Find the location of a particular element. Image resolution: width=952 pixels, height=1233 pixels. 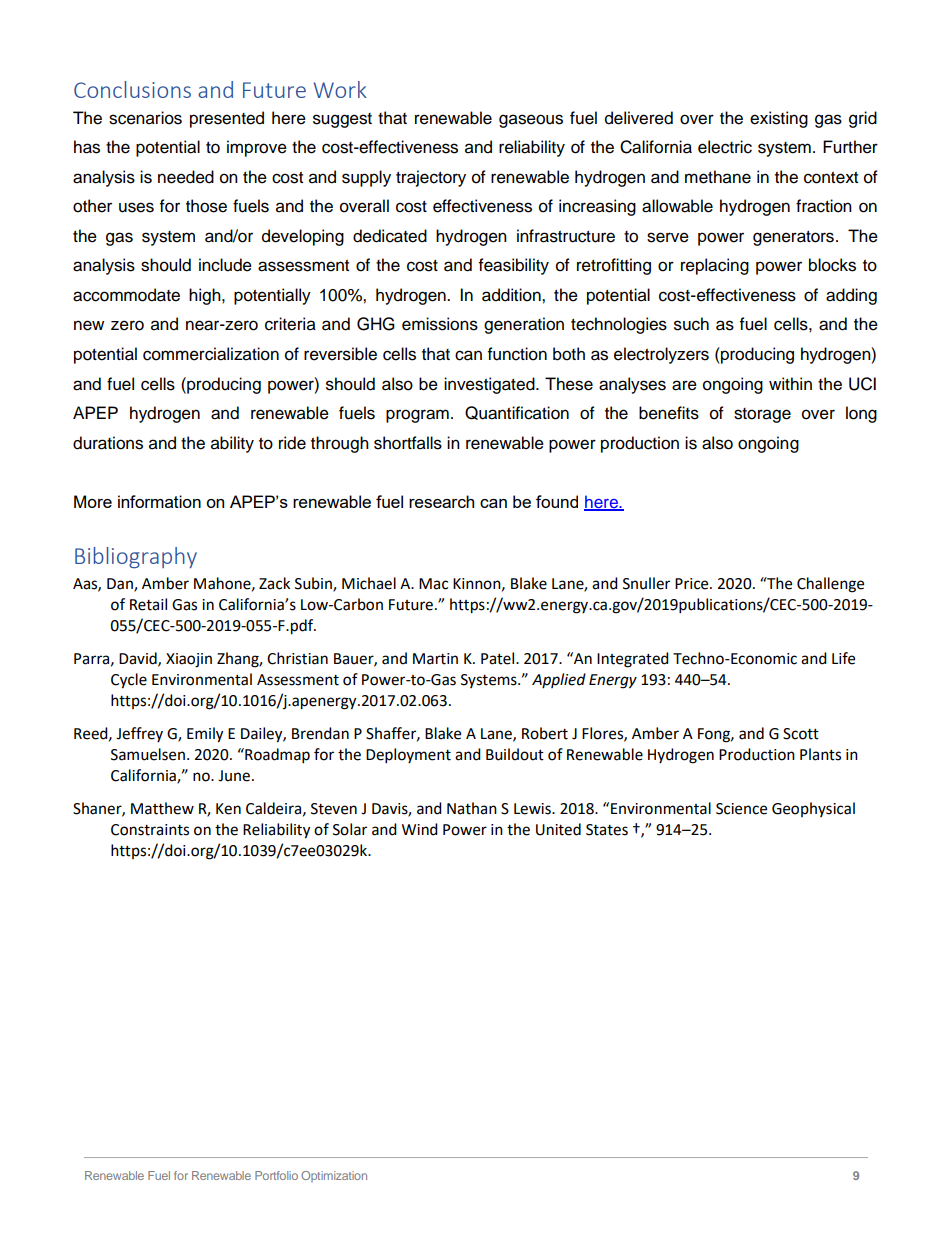

Nathan is located at coordinates (472, 808).
